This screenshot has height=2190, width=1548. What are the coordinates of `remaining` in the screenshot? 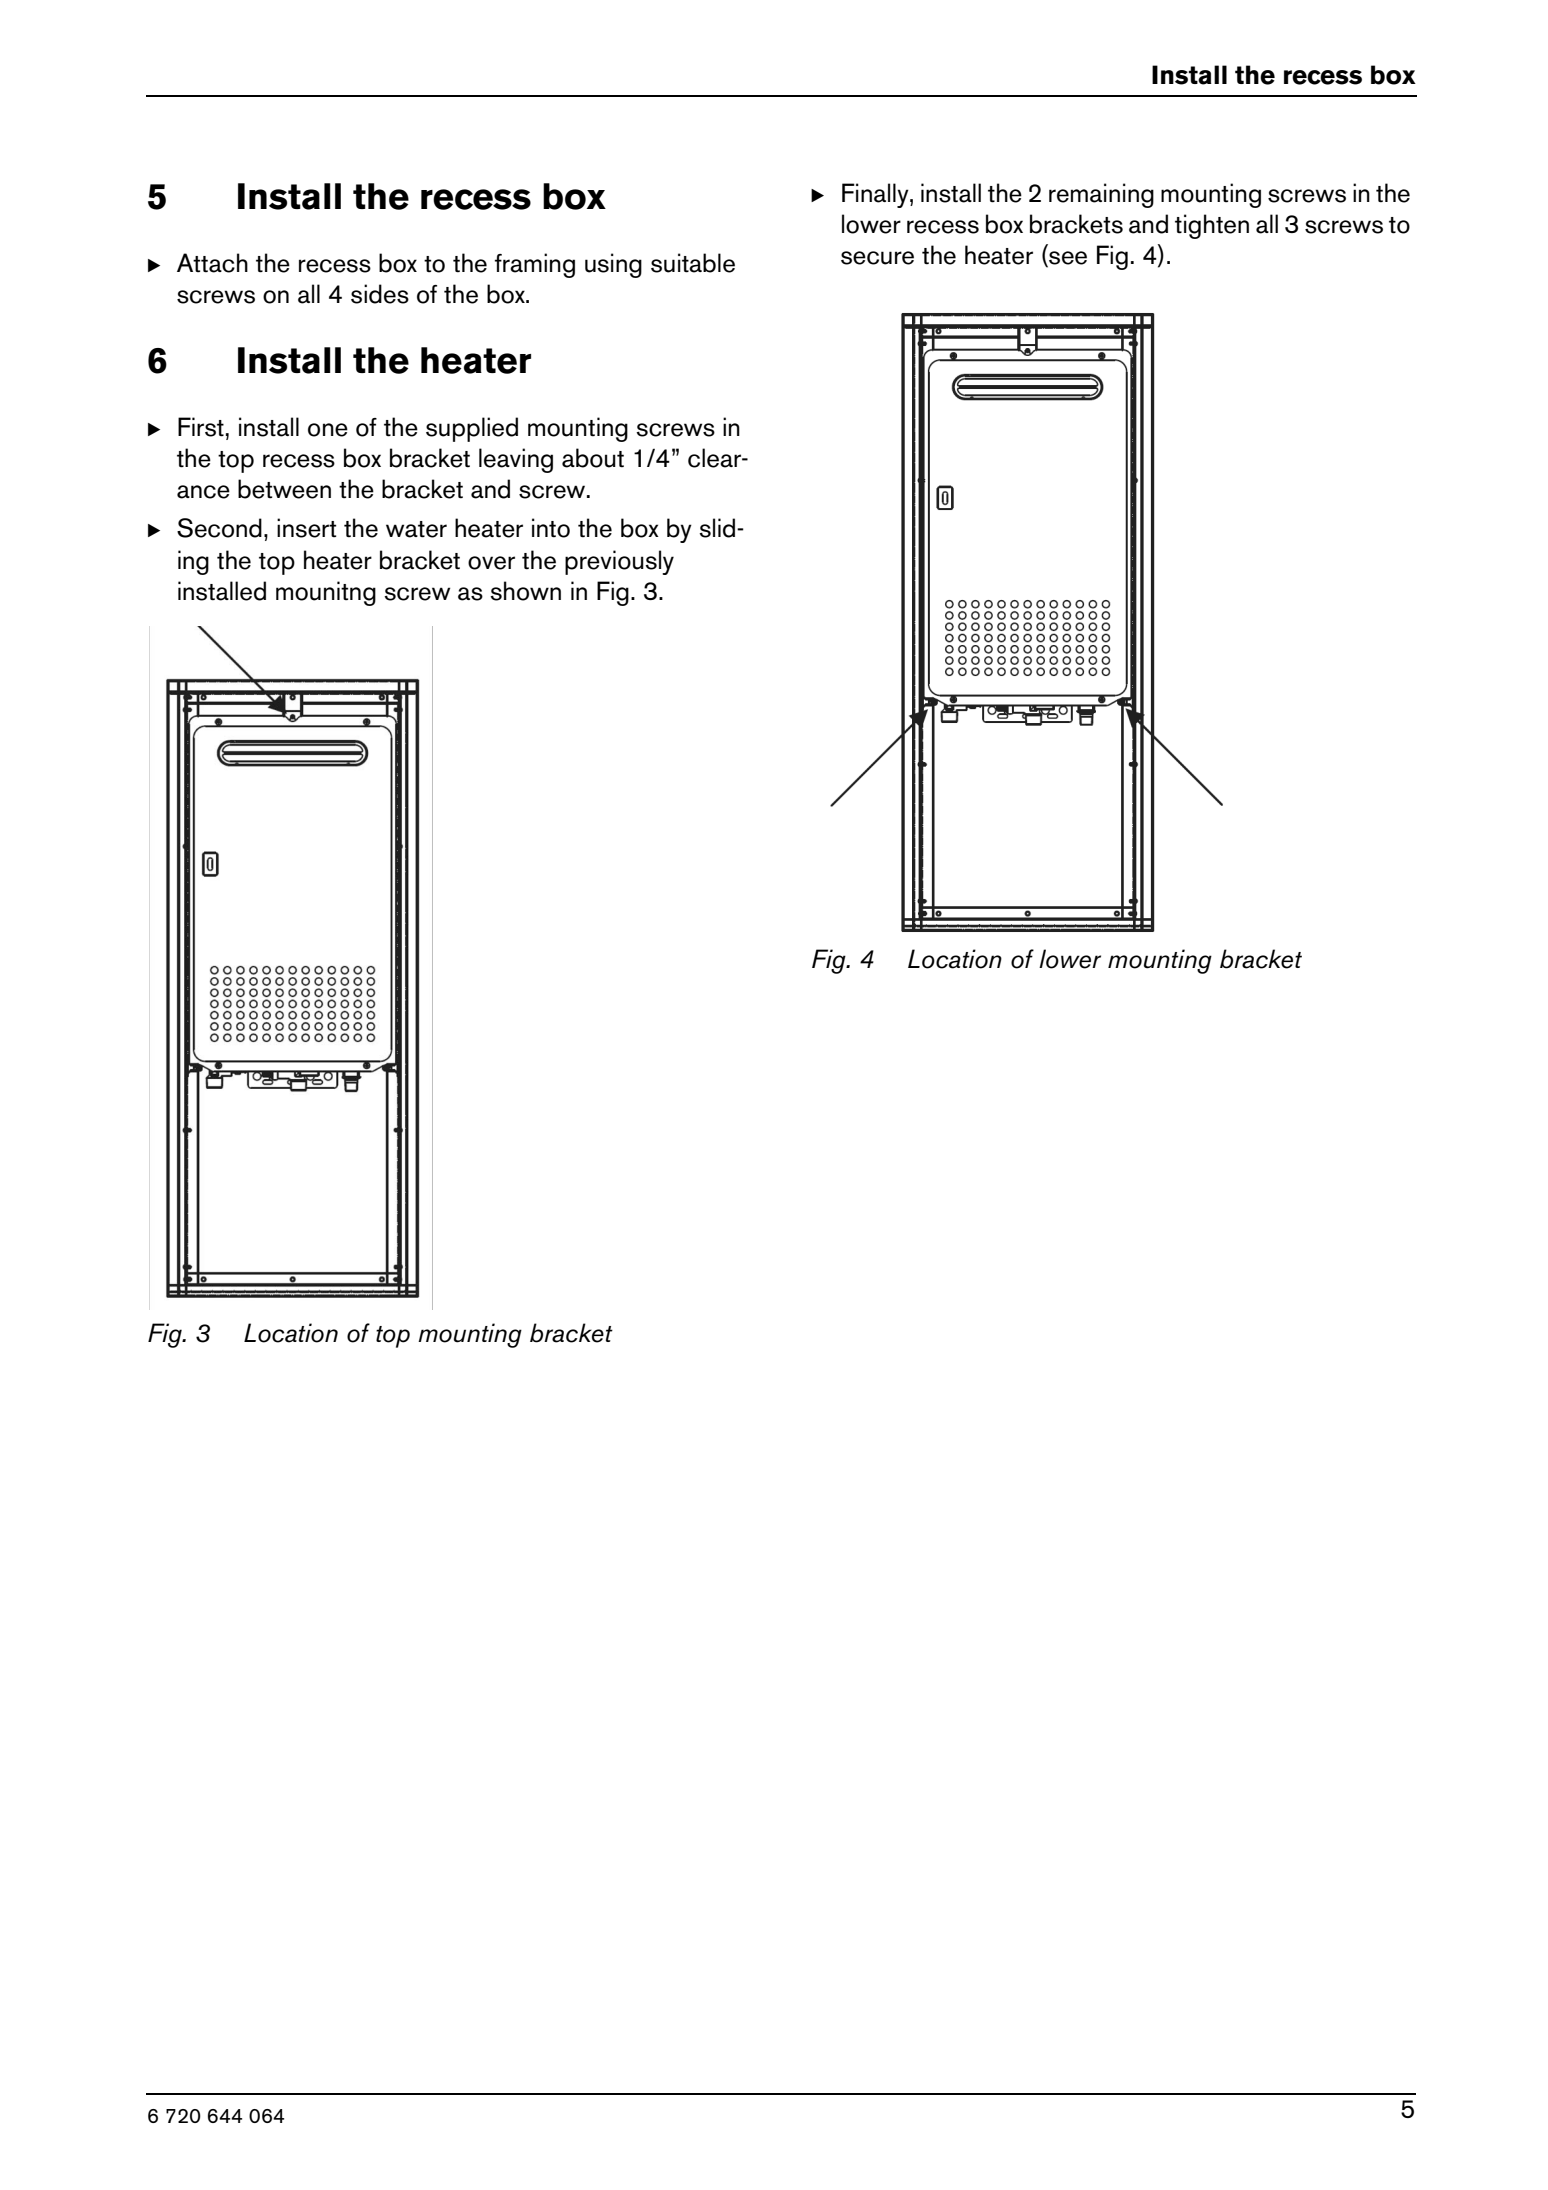 It's located at (1101, 195).
